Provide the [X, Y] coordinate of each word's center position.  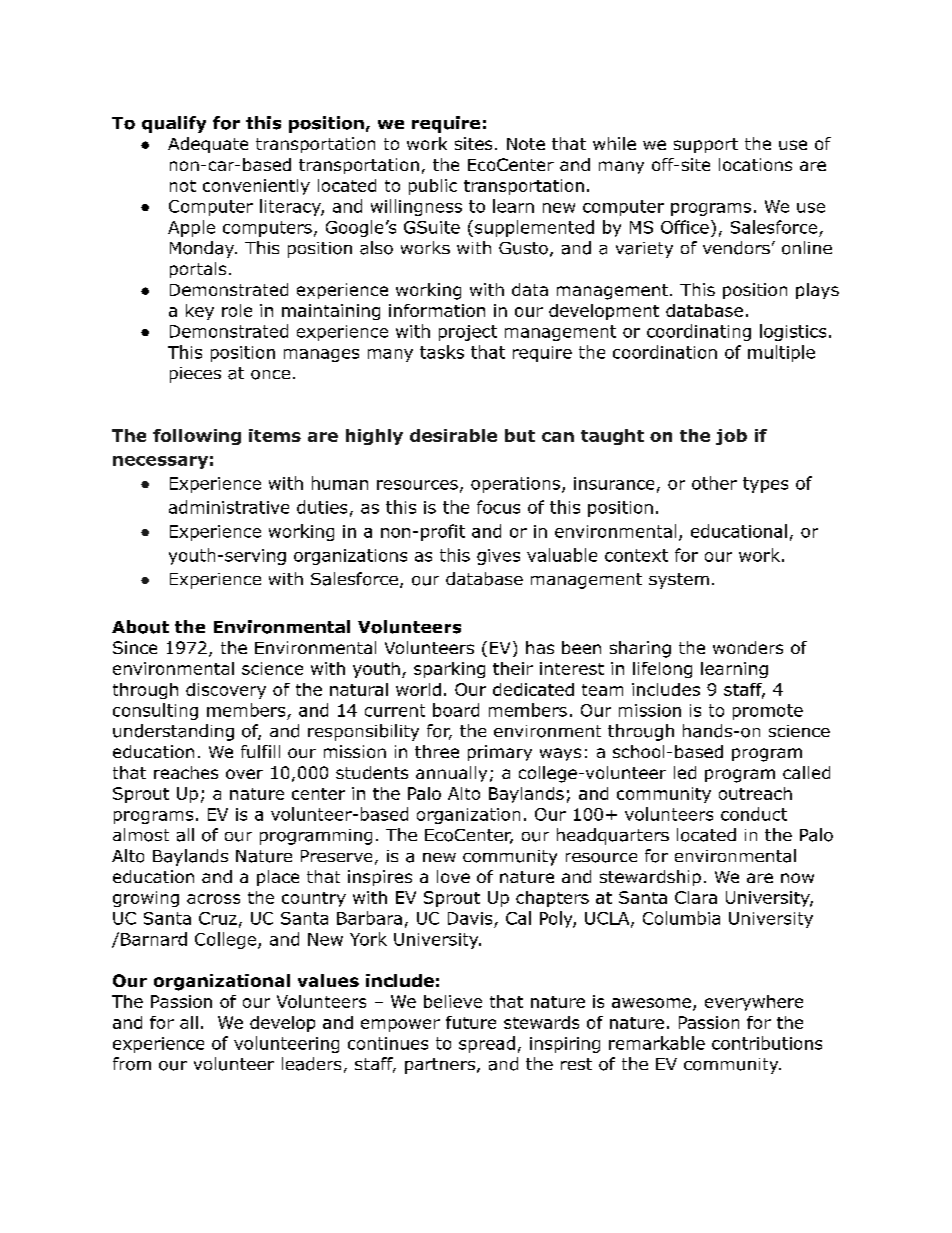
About [140, 627]
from [132, 1064]
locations [755, 164]
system [679, 581]
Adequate [208, 145]
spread [487, 1044]
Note [526, 144]
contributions [767, 1043]
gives [498, 557]
